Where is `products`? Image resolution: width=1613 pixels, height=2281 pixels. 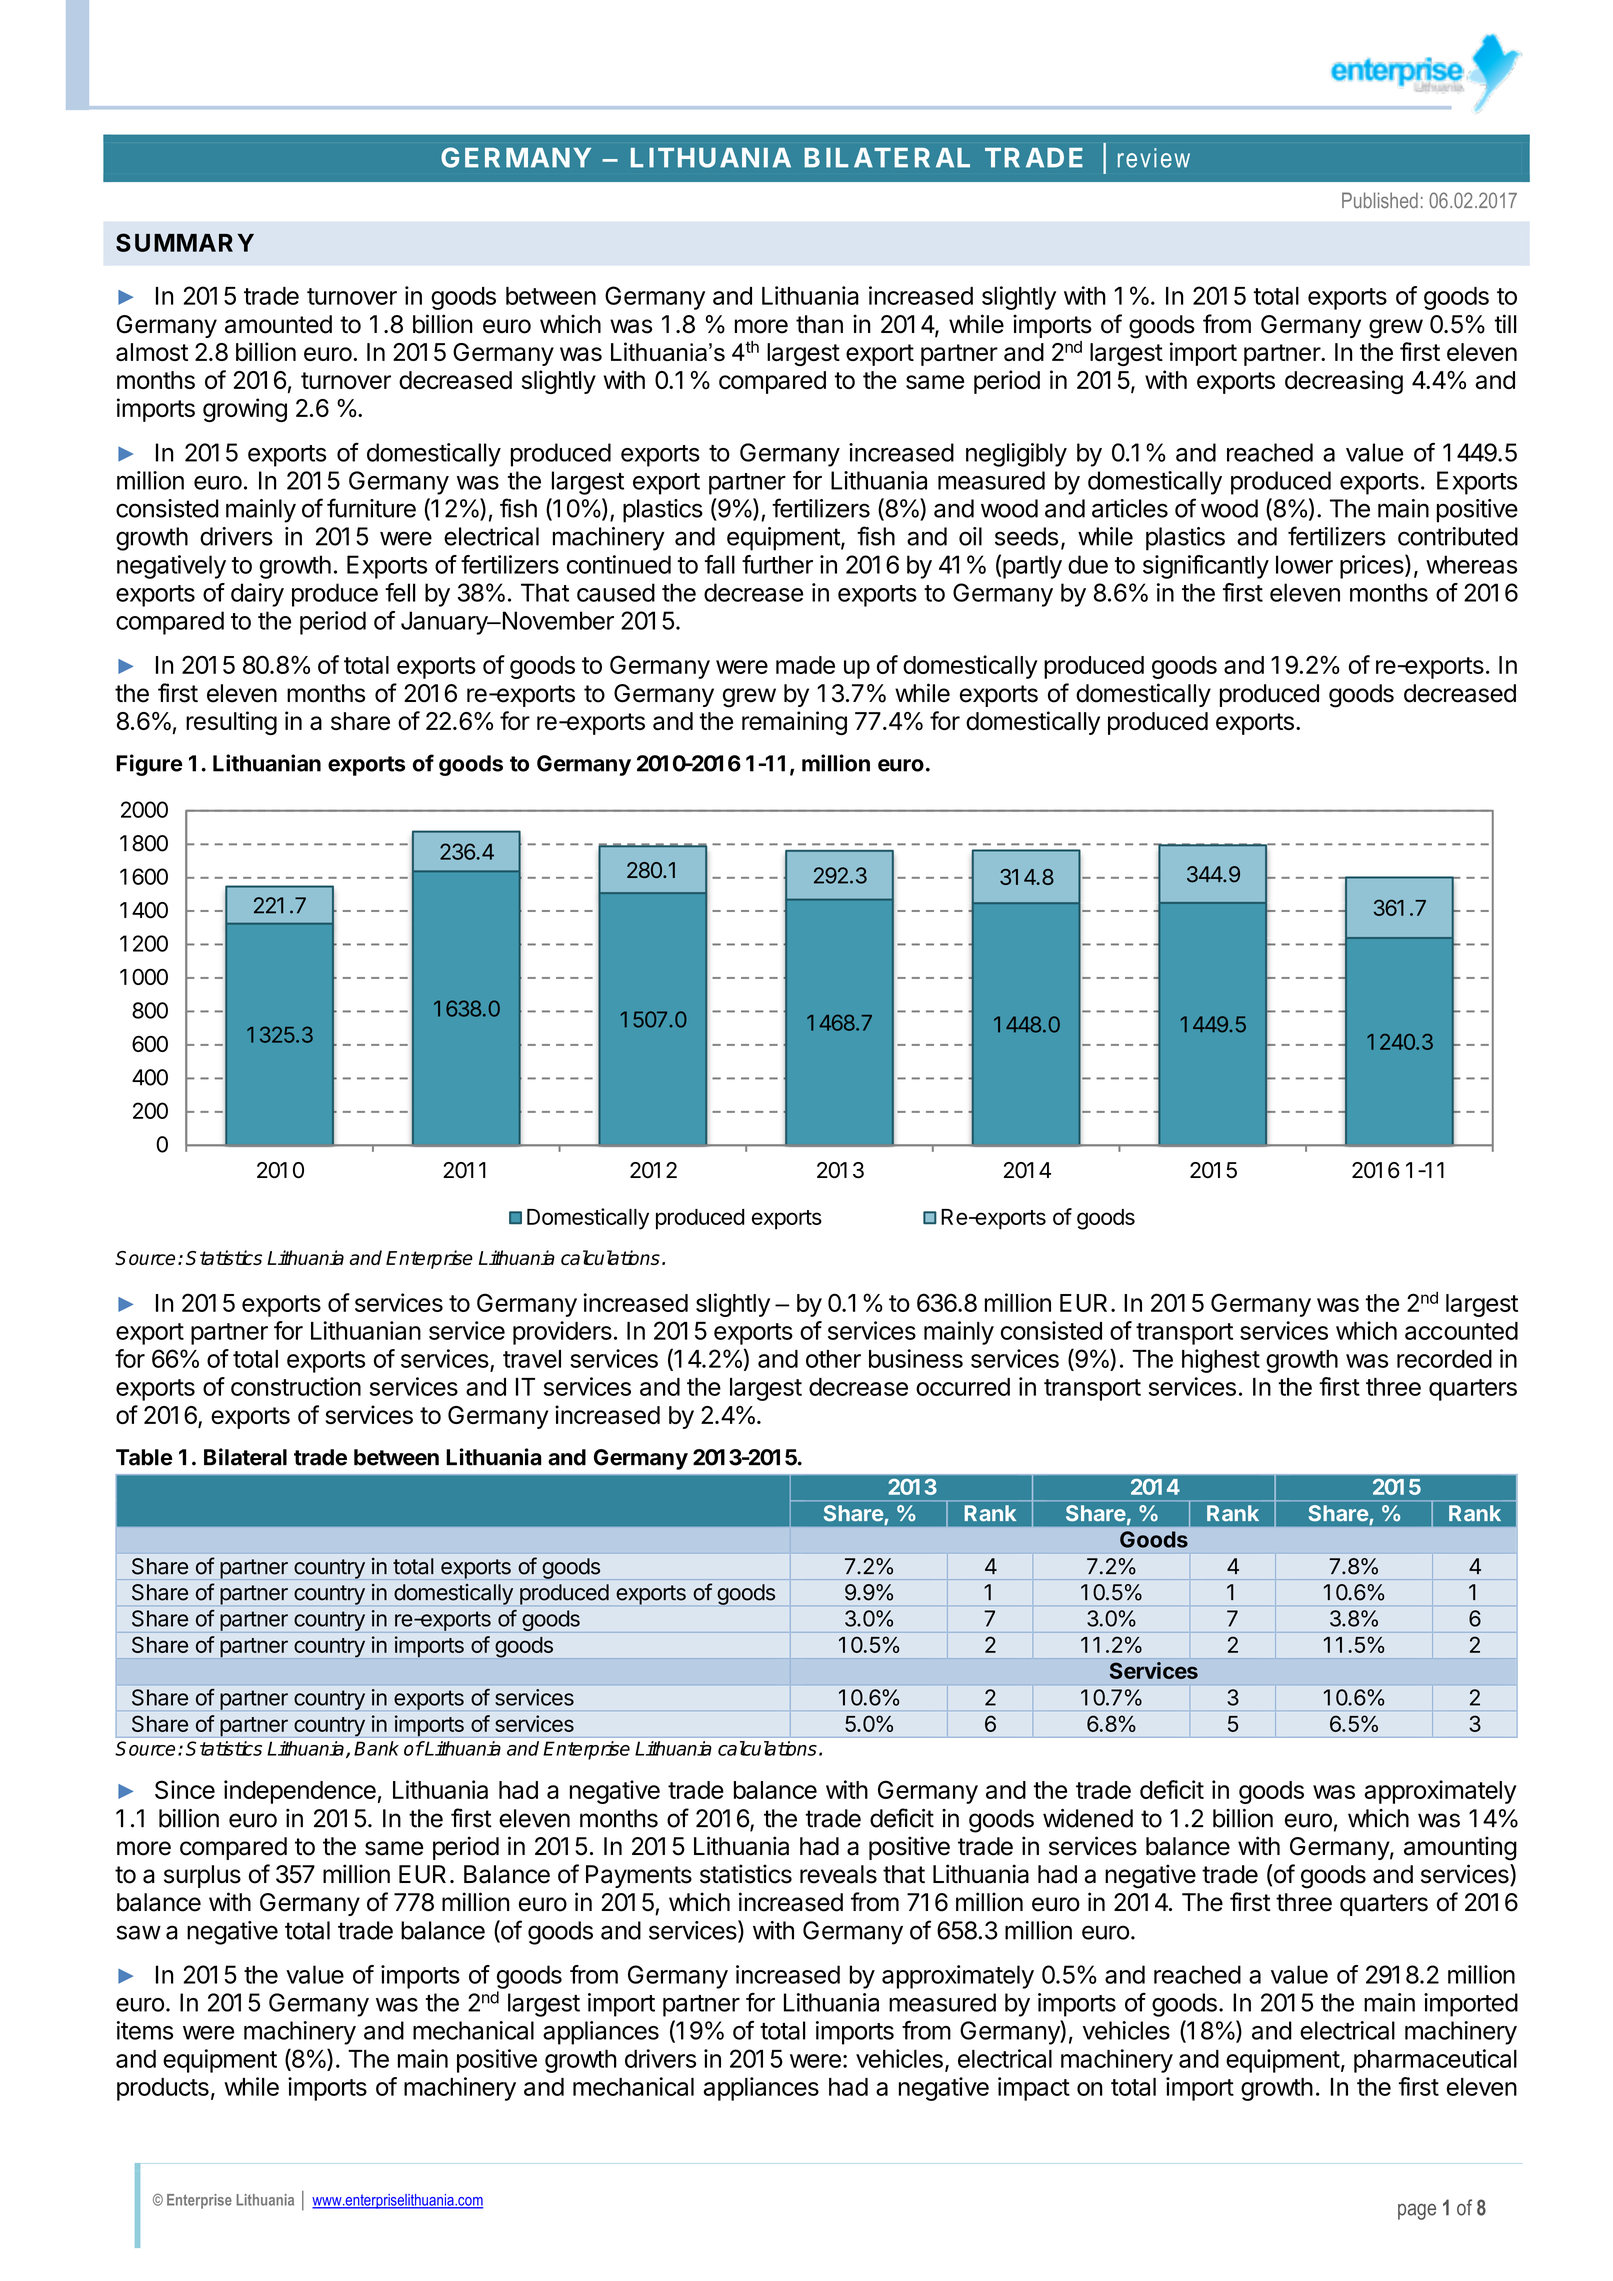
products is located at coordinates (163, 2089).
